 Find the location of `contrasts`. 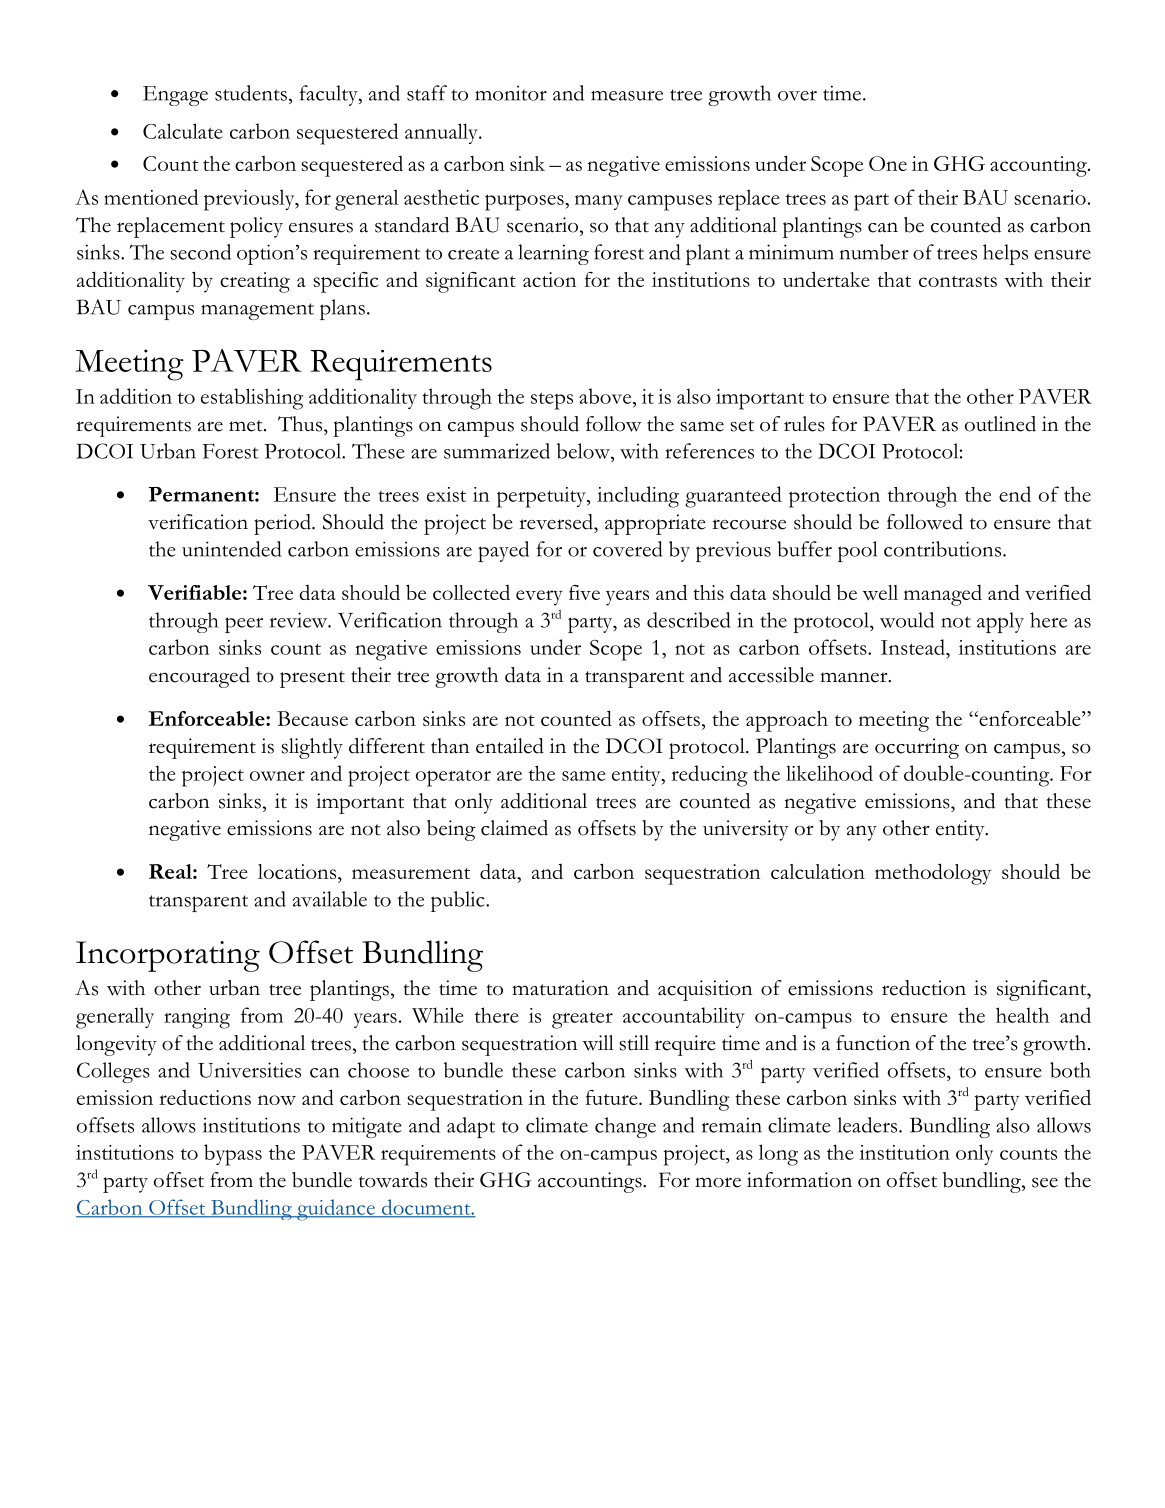

contrasts is located at coordinates (958, 281).
